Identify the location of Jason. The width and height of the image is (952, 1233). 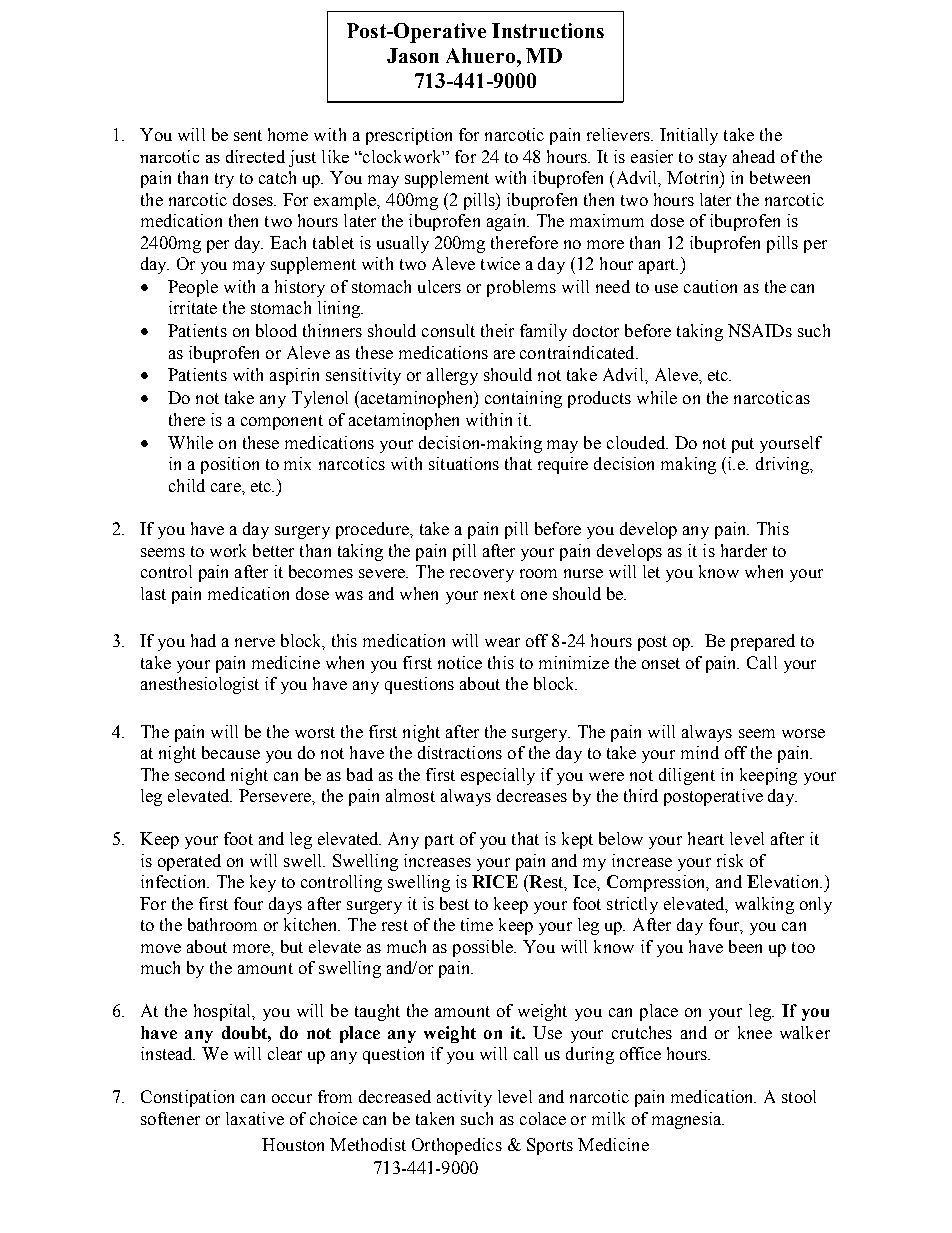
(413, 55).
